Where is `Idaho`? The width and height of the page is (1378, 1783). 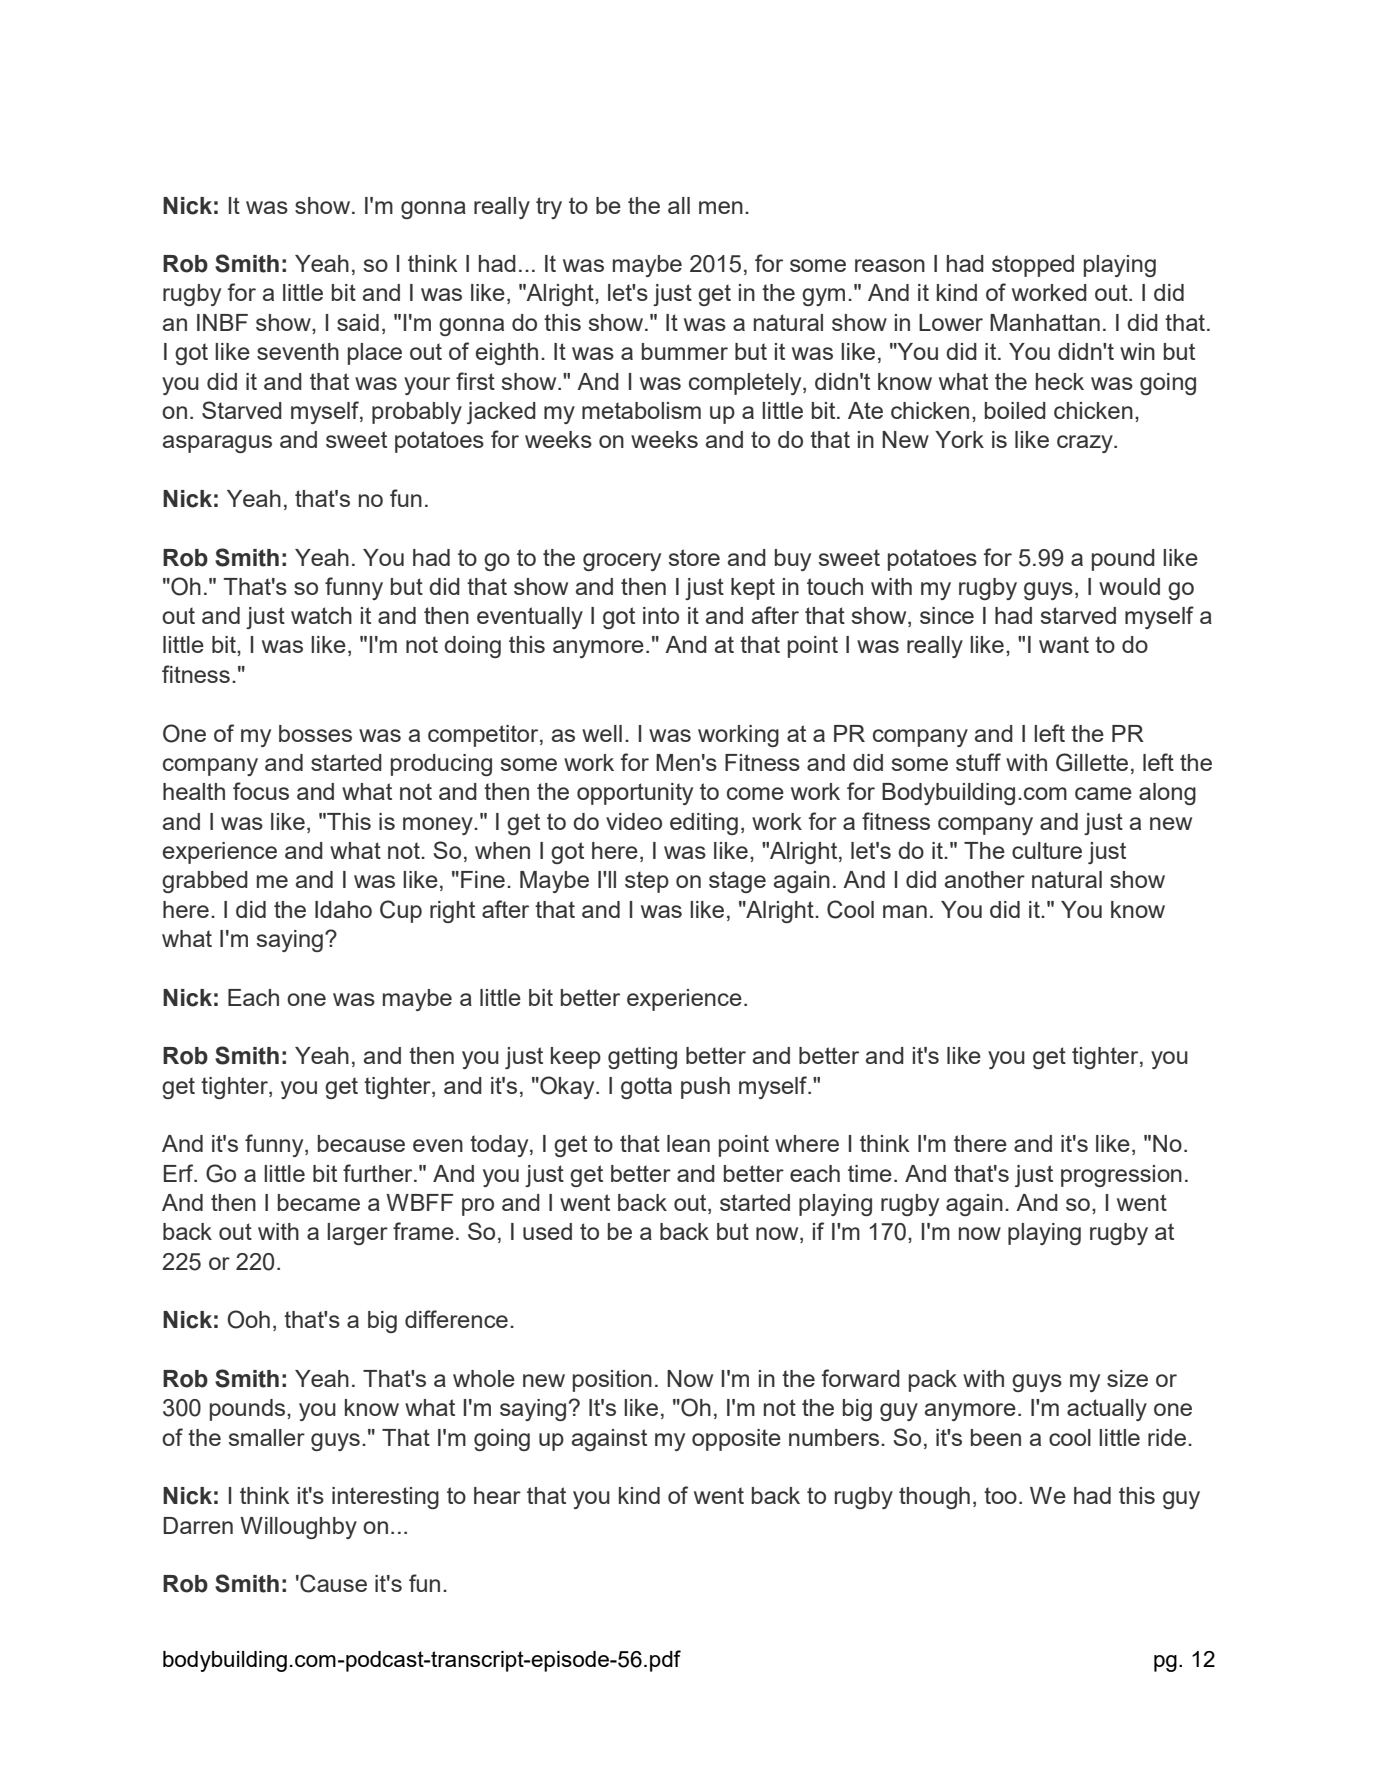 Idaho is located at coordinates (343, 909).
